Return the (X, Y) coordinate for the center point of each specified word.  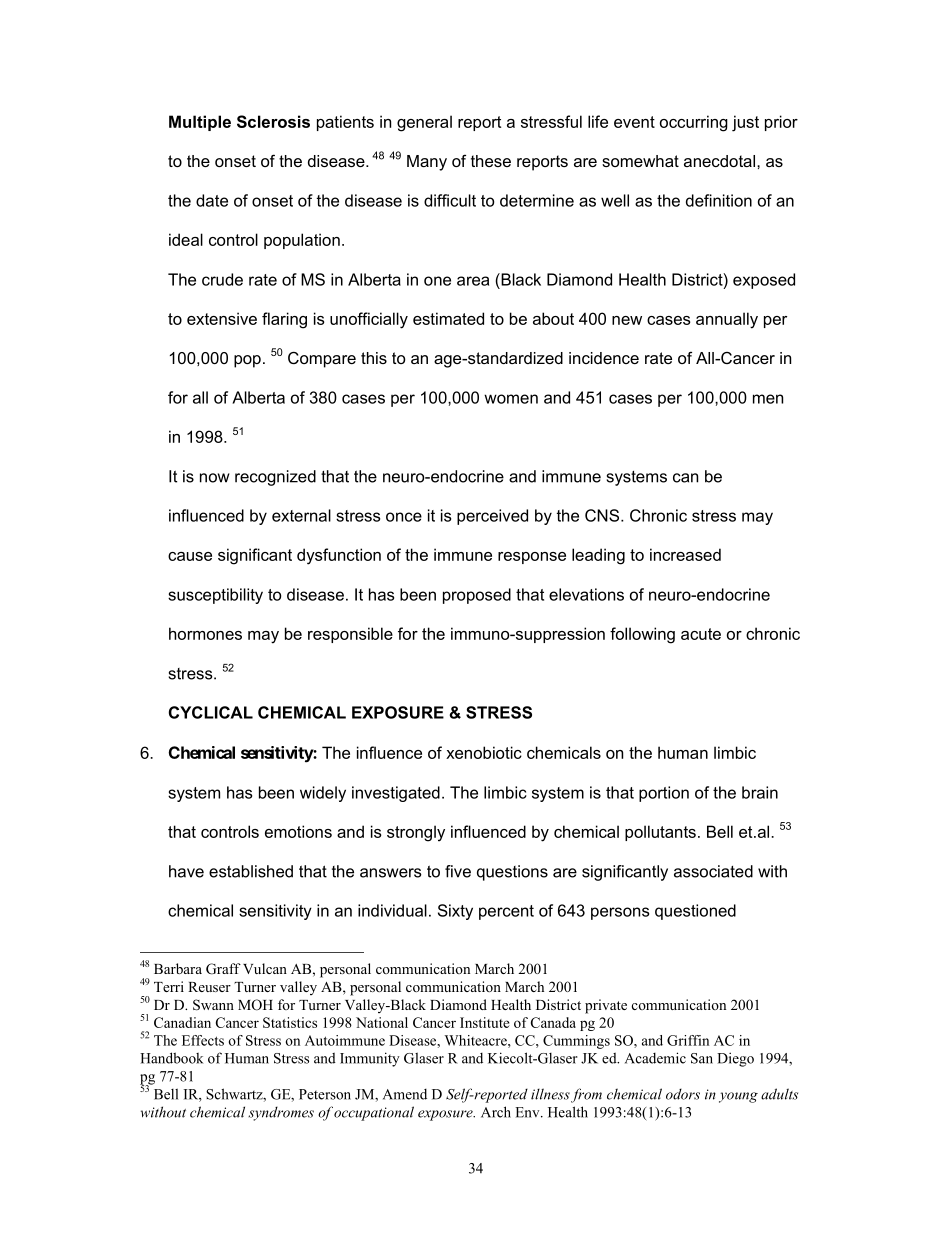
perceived (492, 517)
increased (685, 554)
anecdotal (719, 161)
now (215, 478)
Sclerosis (273, 121)
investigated (396, 794)
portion (664, 794)
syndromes (281, 1113)
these (491, 161)
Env (528, 1112)
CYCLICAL (211, 712)
